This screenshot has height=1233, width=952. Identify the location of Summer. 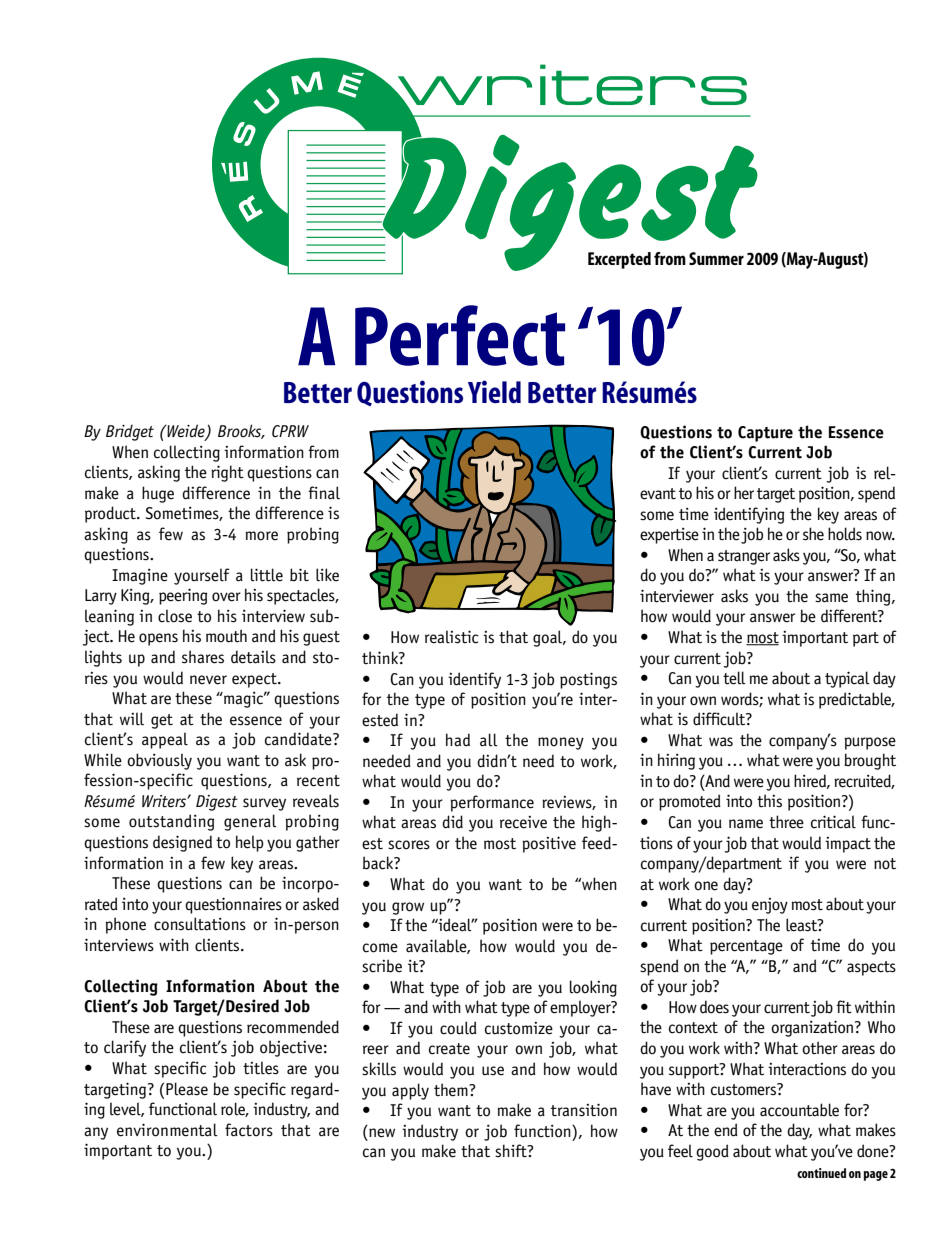
(716, 258).
